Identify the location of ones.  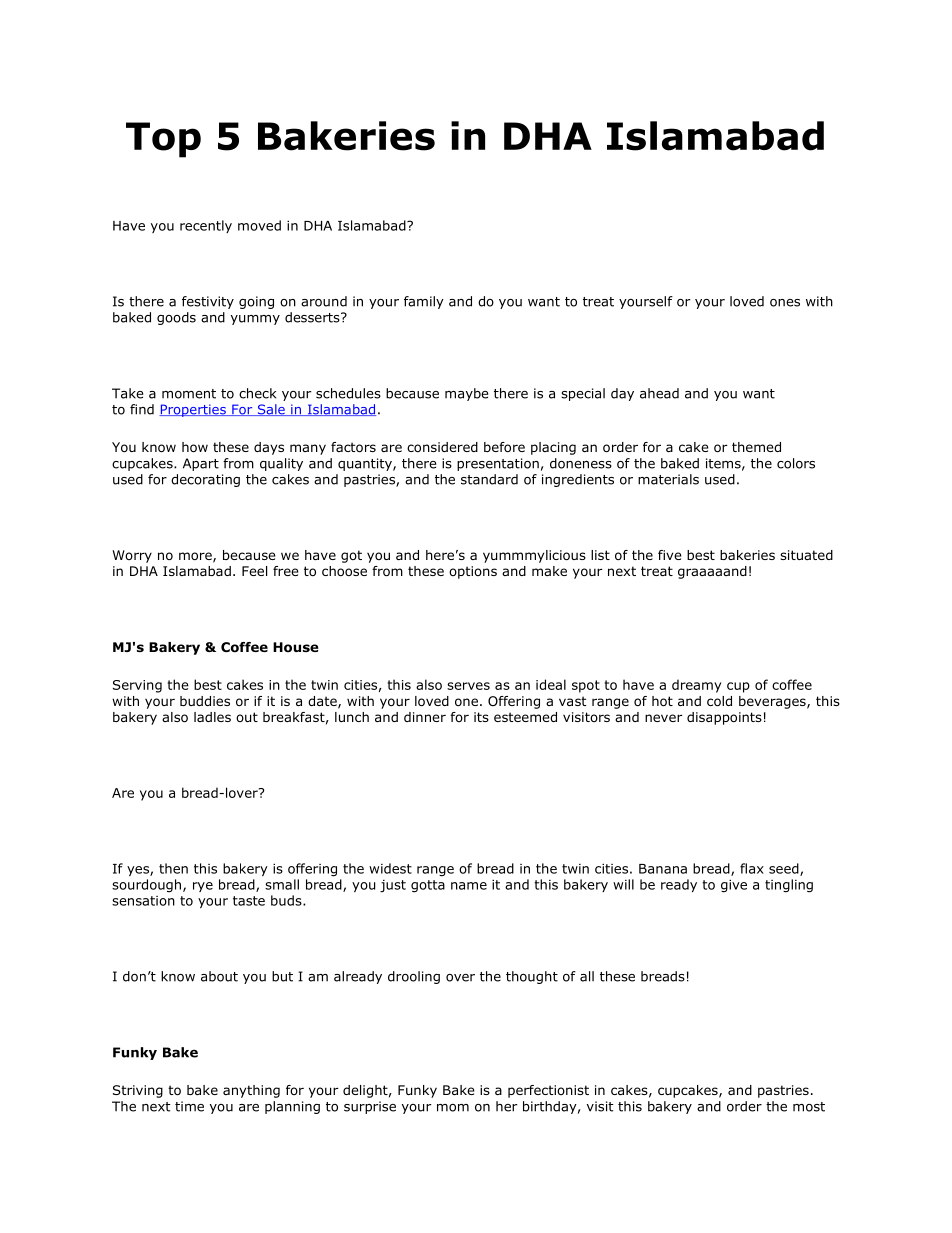
(785, 303).
